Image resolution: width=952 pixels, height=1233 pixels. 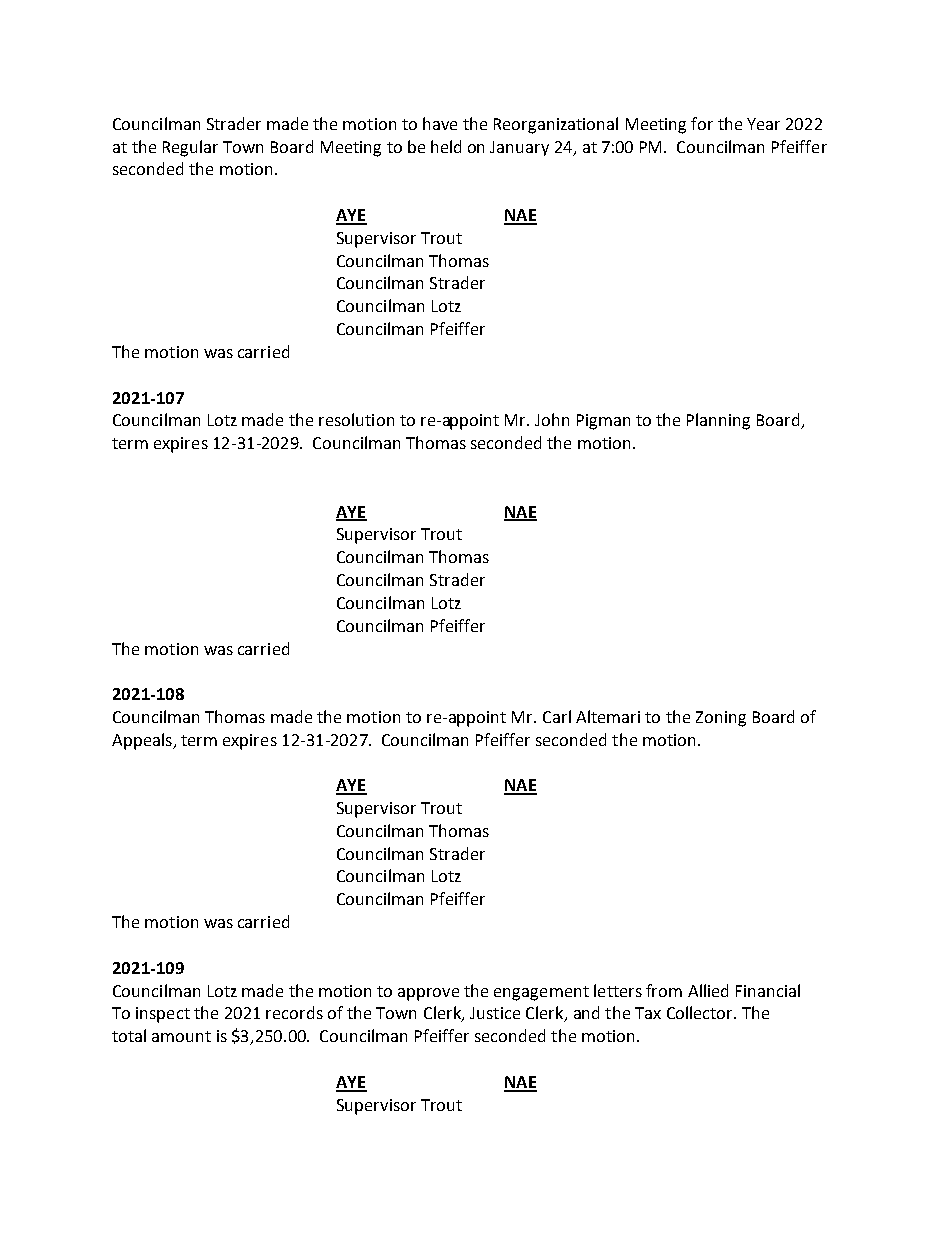 What do you see at coordinates (163, 1015) in the screenshot?
I see `inspect` at bounding box center [163, 1015].
